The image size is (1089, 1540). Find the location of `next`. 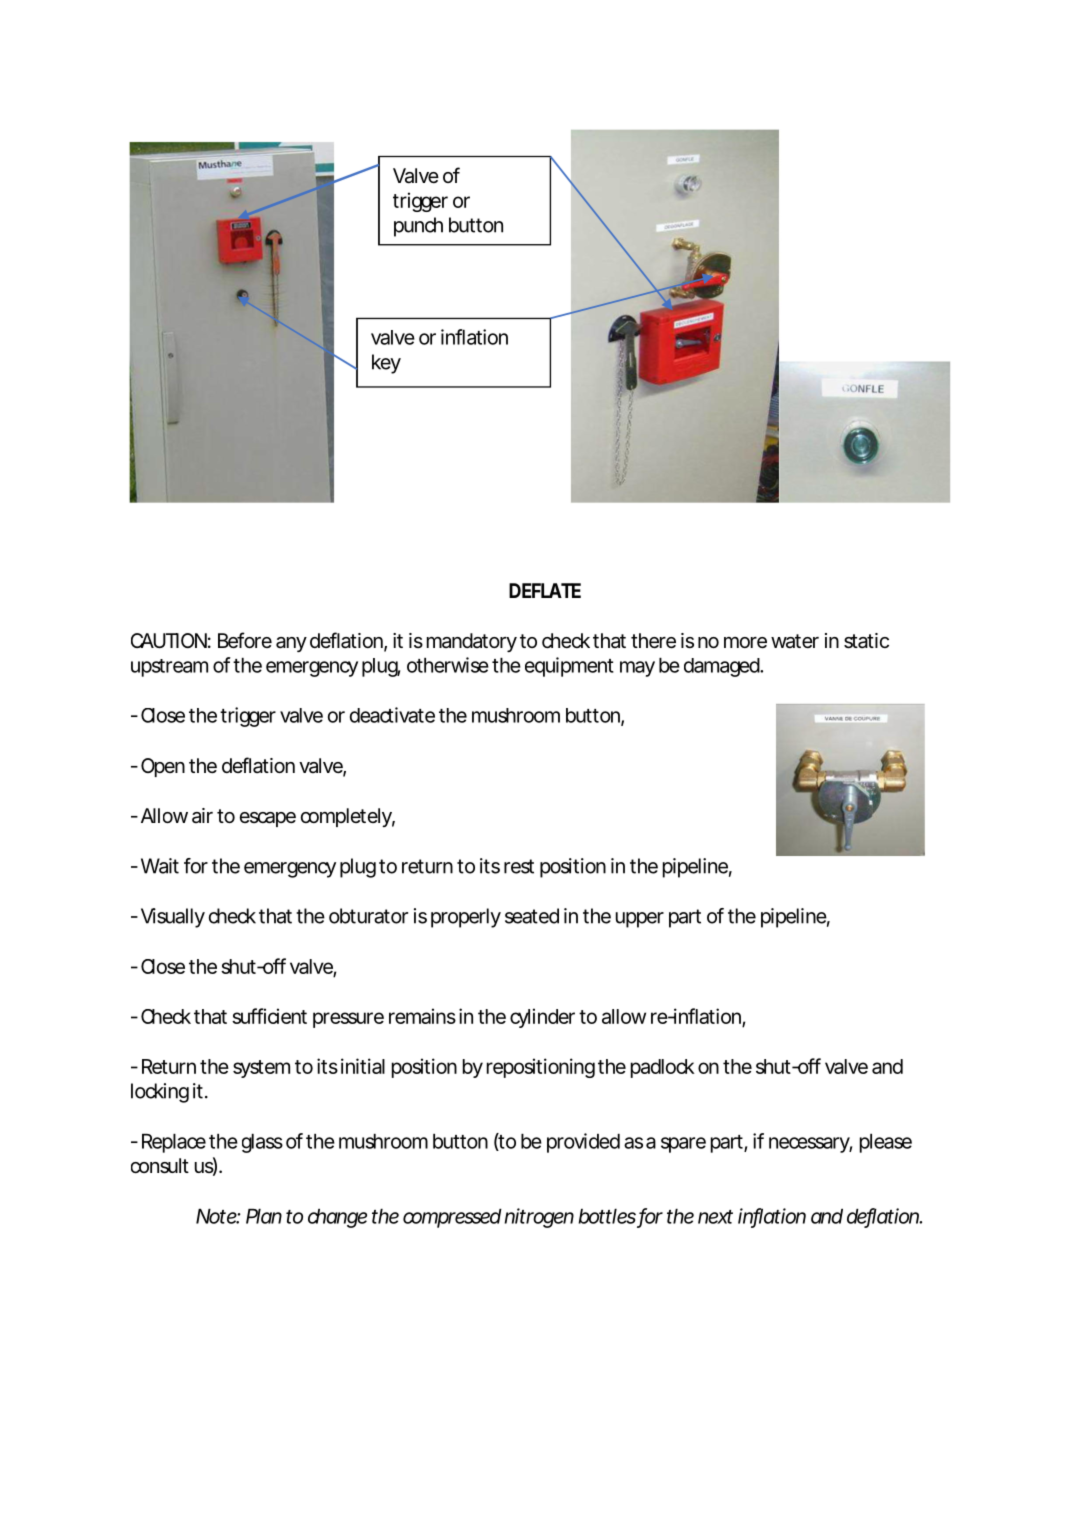

next is located at coordinates (715, 1217).
